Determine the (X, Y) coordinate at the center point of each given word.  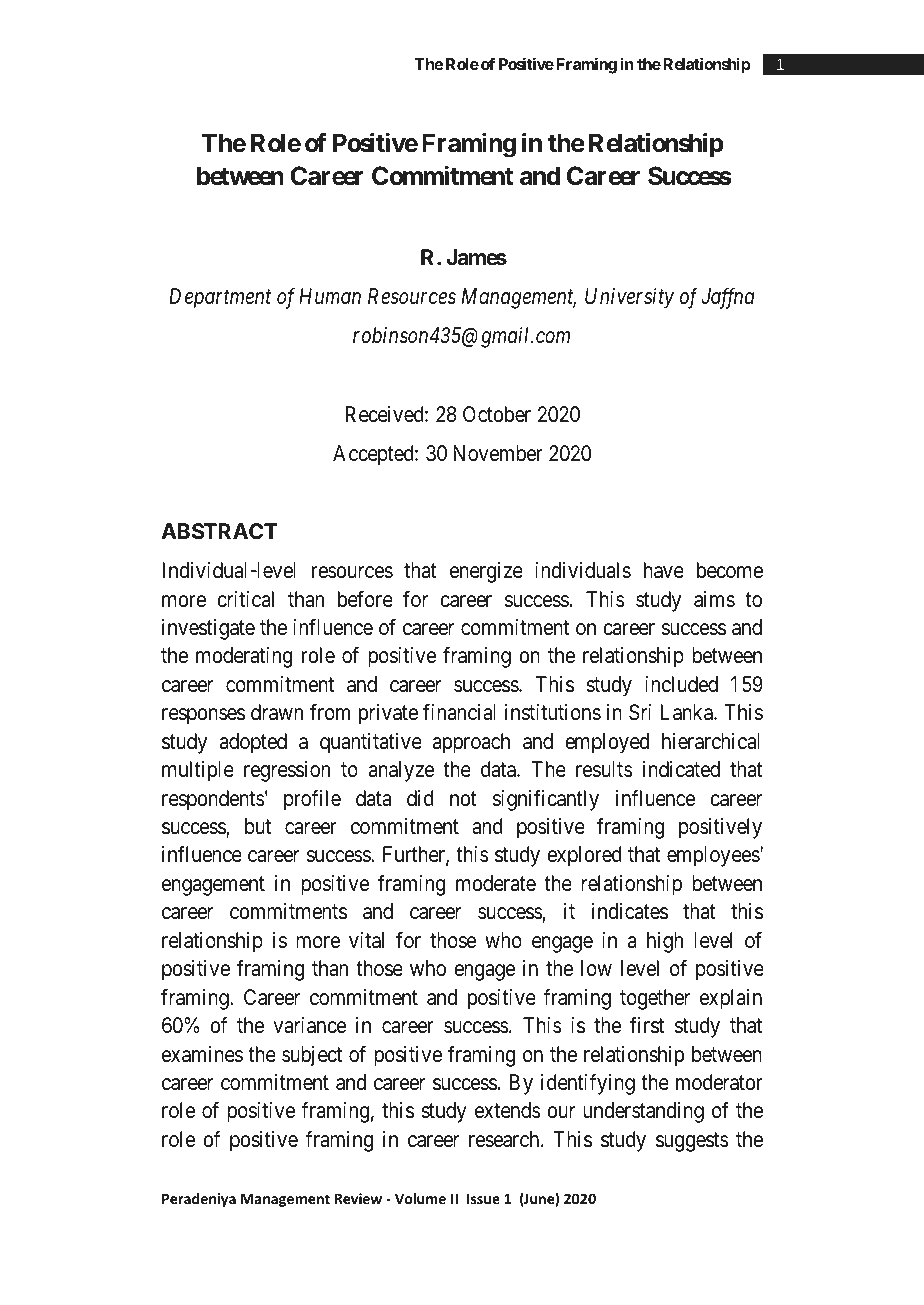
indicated (681, 769)
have (664, 570)
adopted (253, 743)
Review (358, 1198)
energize (486, 572)
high (665, 942)
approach (471, 743)
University (629, 298)
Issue (483, 1198)
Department (220, 298)
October (497, 414)
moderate (496, 883)
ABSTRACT (219, 531)
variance (309, 1025)
